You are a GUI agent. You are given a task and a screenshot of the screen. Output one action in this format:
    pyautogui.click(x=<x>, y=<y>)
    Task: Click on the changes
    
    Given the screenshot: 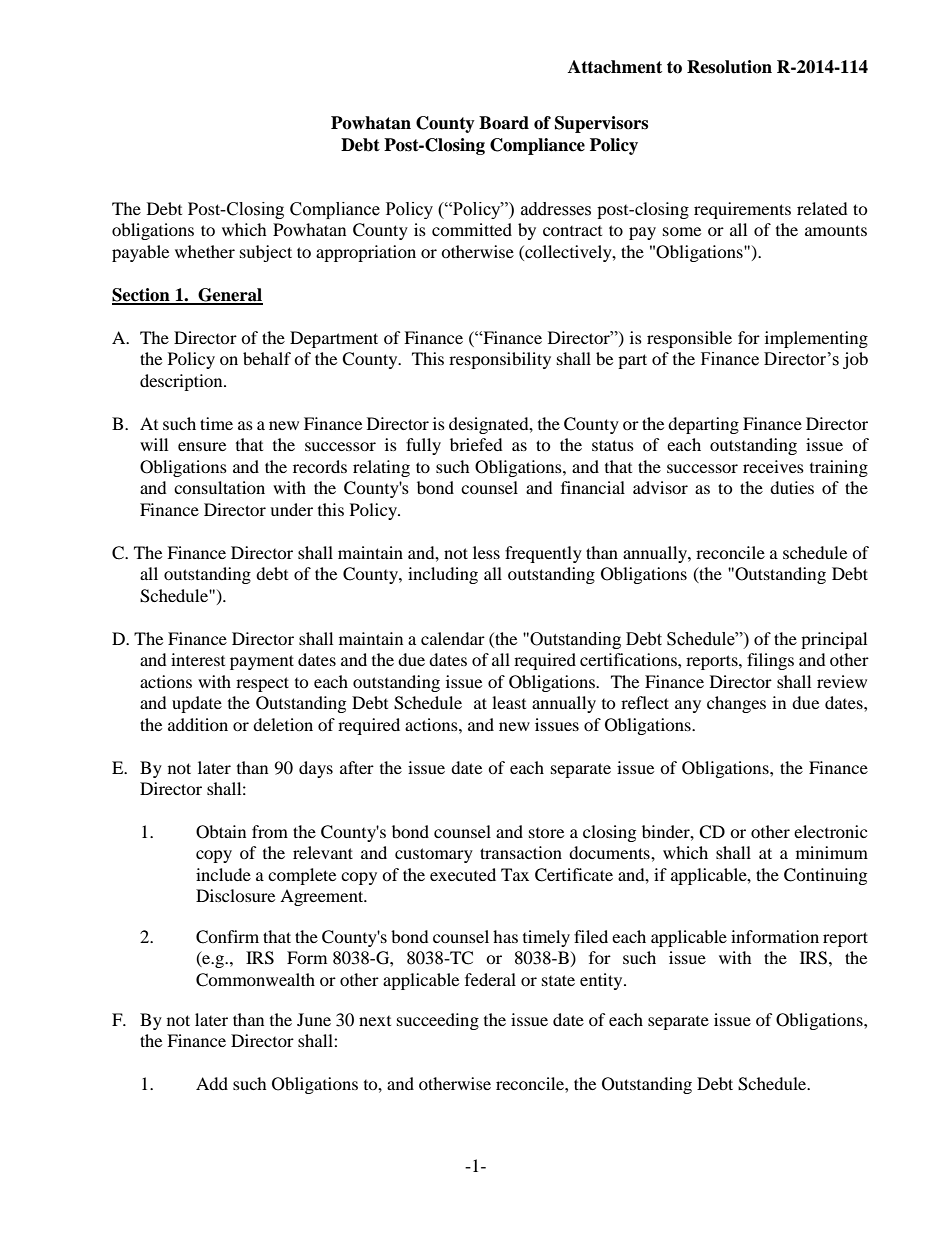 What is the action you would take?
    pyautogui.click(x=736, y=704)
